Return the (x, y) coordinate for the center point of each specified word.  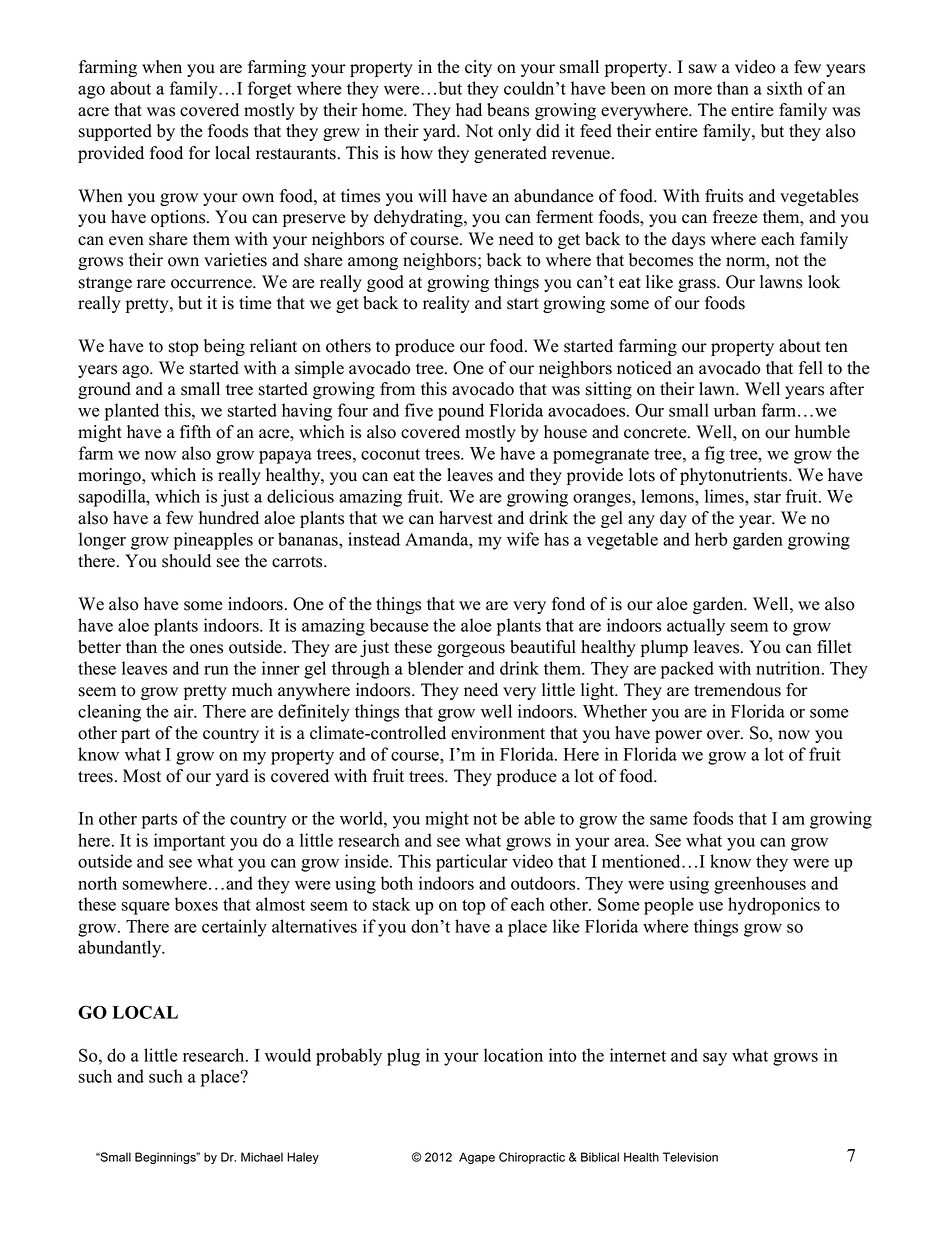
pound (461, 412)
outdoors (544, 883)
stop (184, 348)
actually (696, 627)
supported (115, 132)
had (469, 110)
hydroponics (774, 906)
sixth (785, 88)
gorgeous (471, 650)
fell (811, 368)
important (189, 842)
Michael (262, 1157)
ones (206, 649)
